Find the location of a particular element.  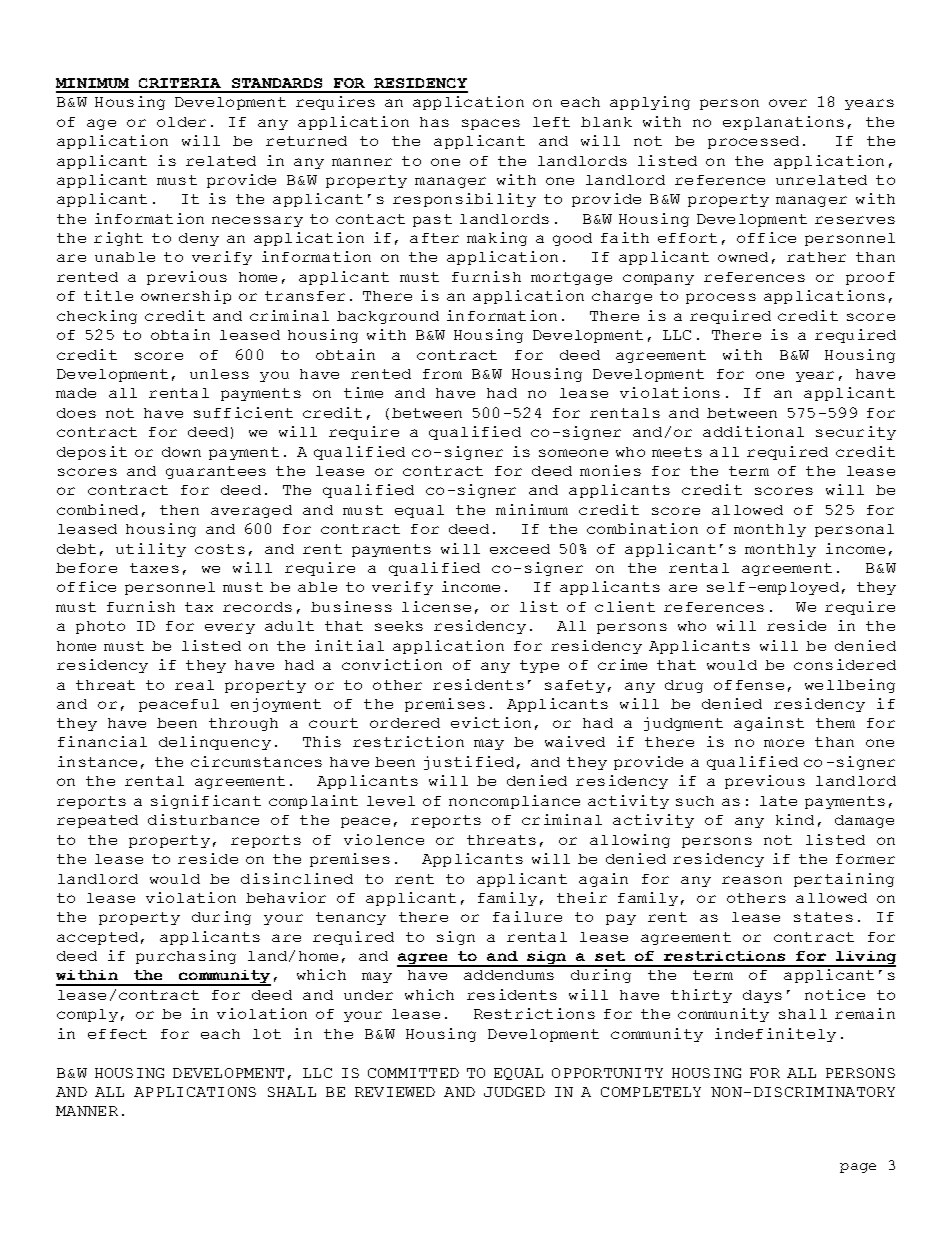

page is located at coordinates (858, 1168).
